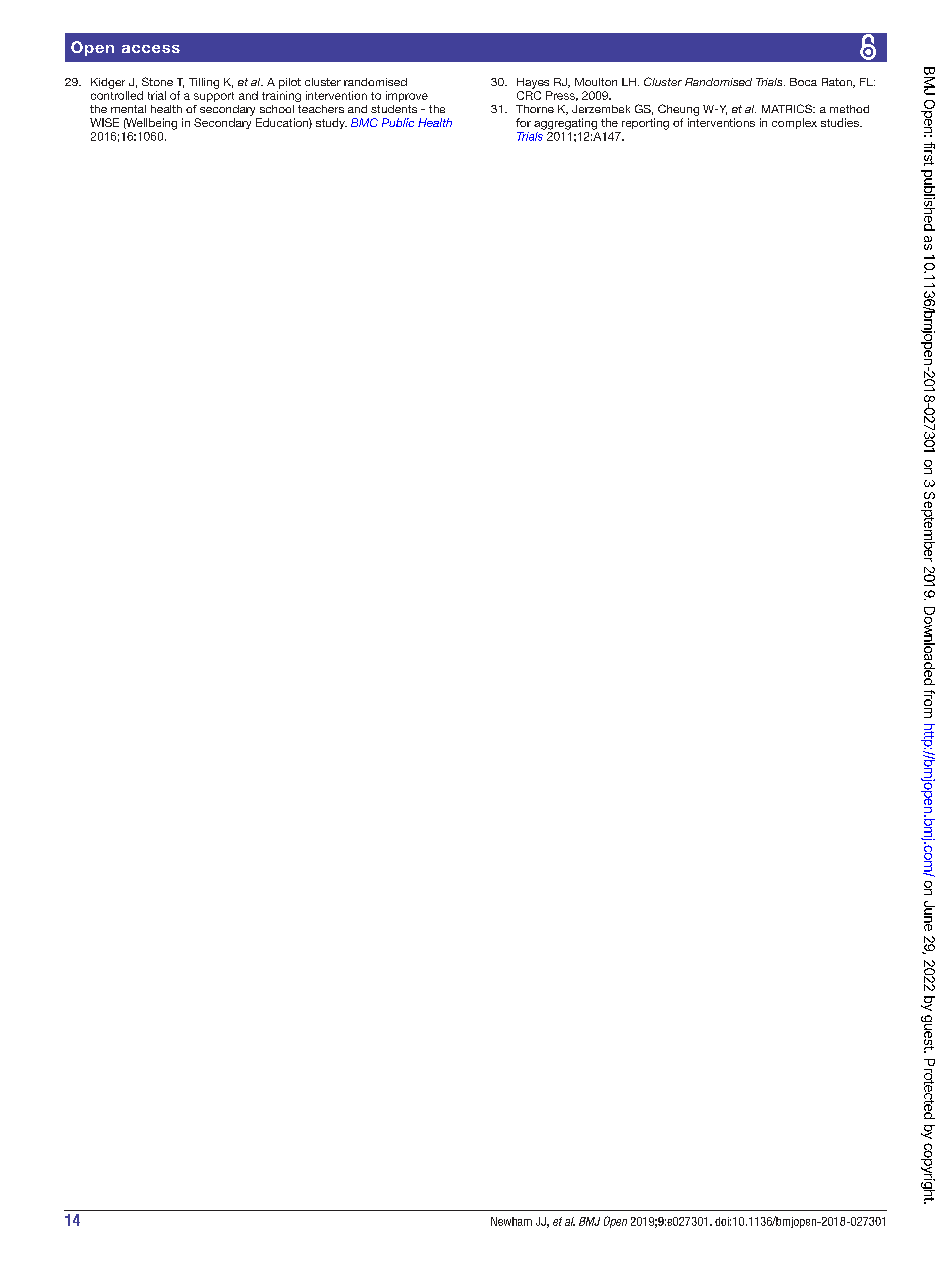 This page has height=1270, width=952. What do you see at coordinates (794, 123) in the page?
I see `complex` at bounding box center [794, 123].
